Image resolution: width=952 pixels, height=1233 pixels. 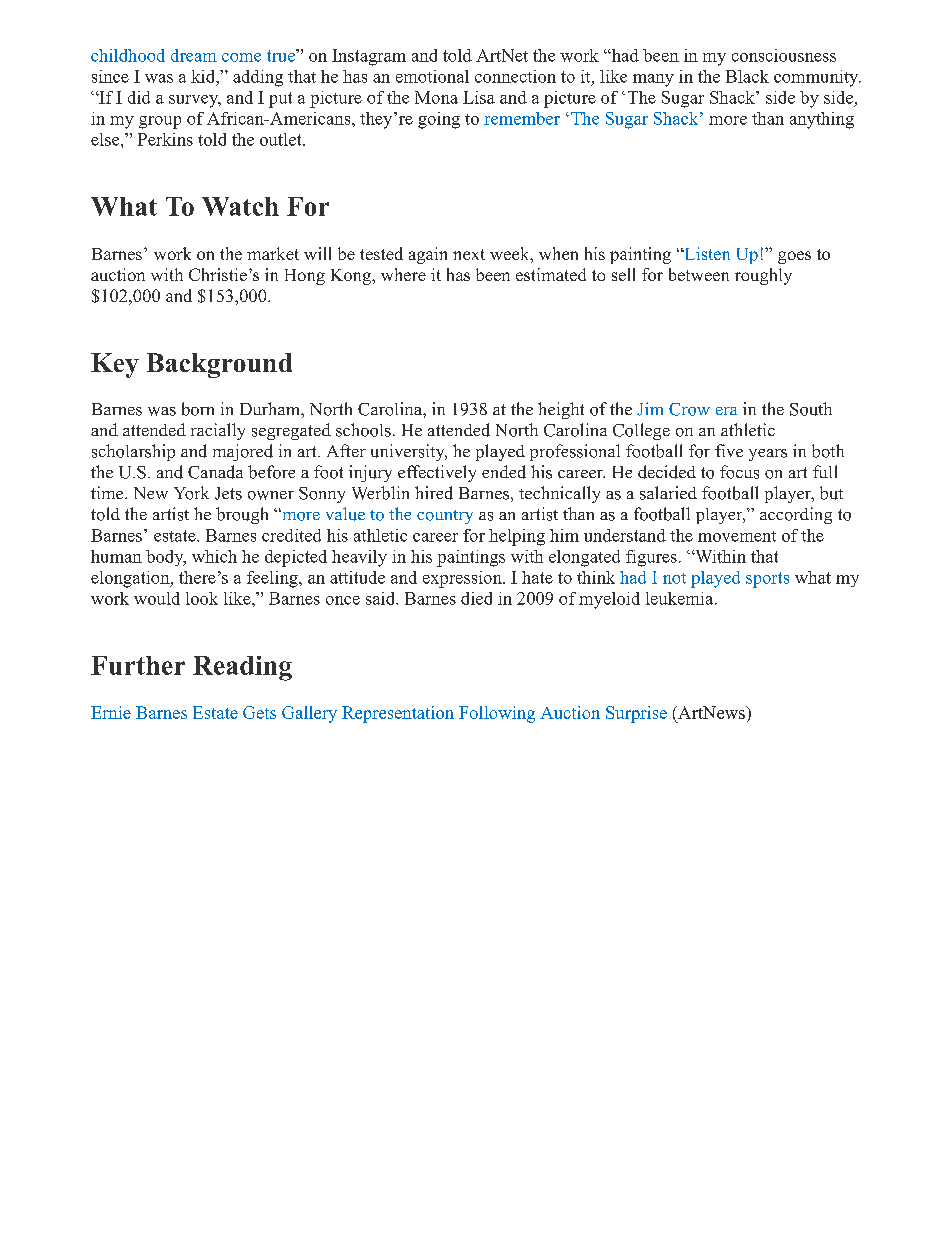 What do you see at coordinates (219, 365) in the document?
I see `Background` at bounding box center [219, 365].
